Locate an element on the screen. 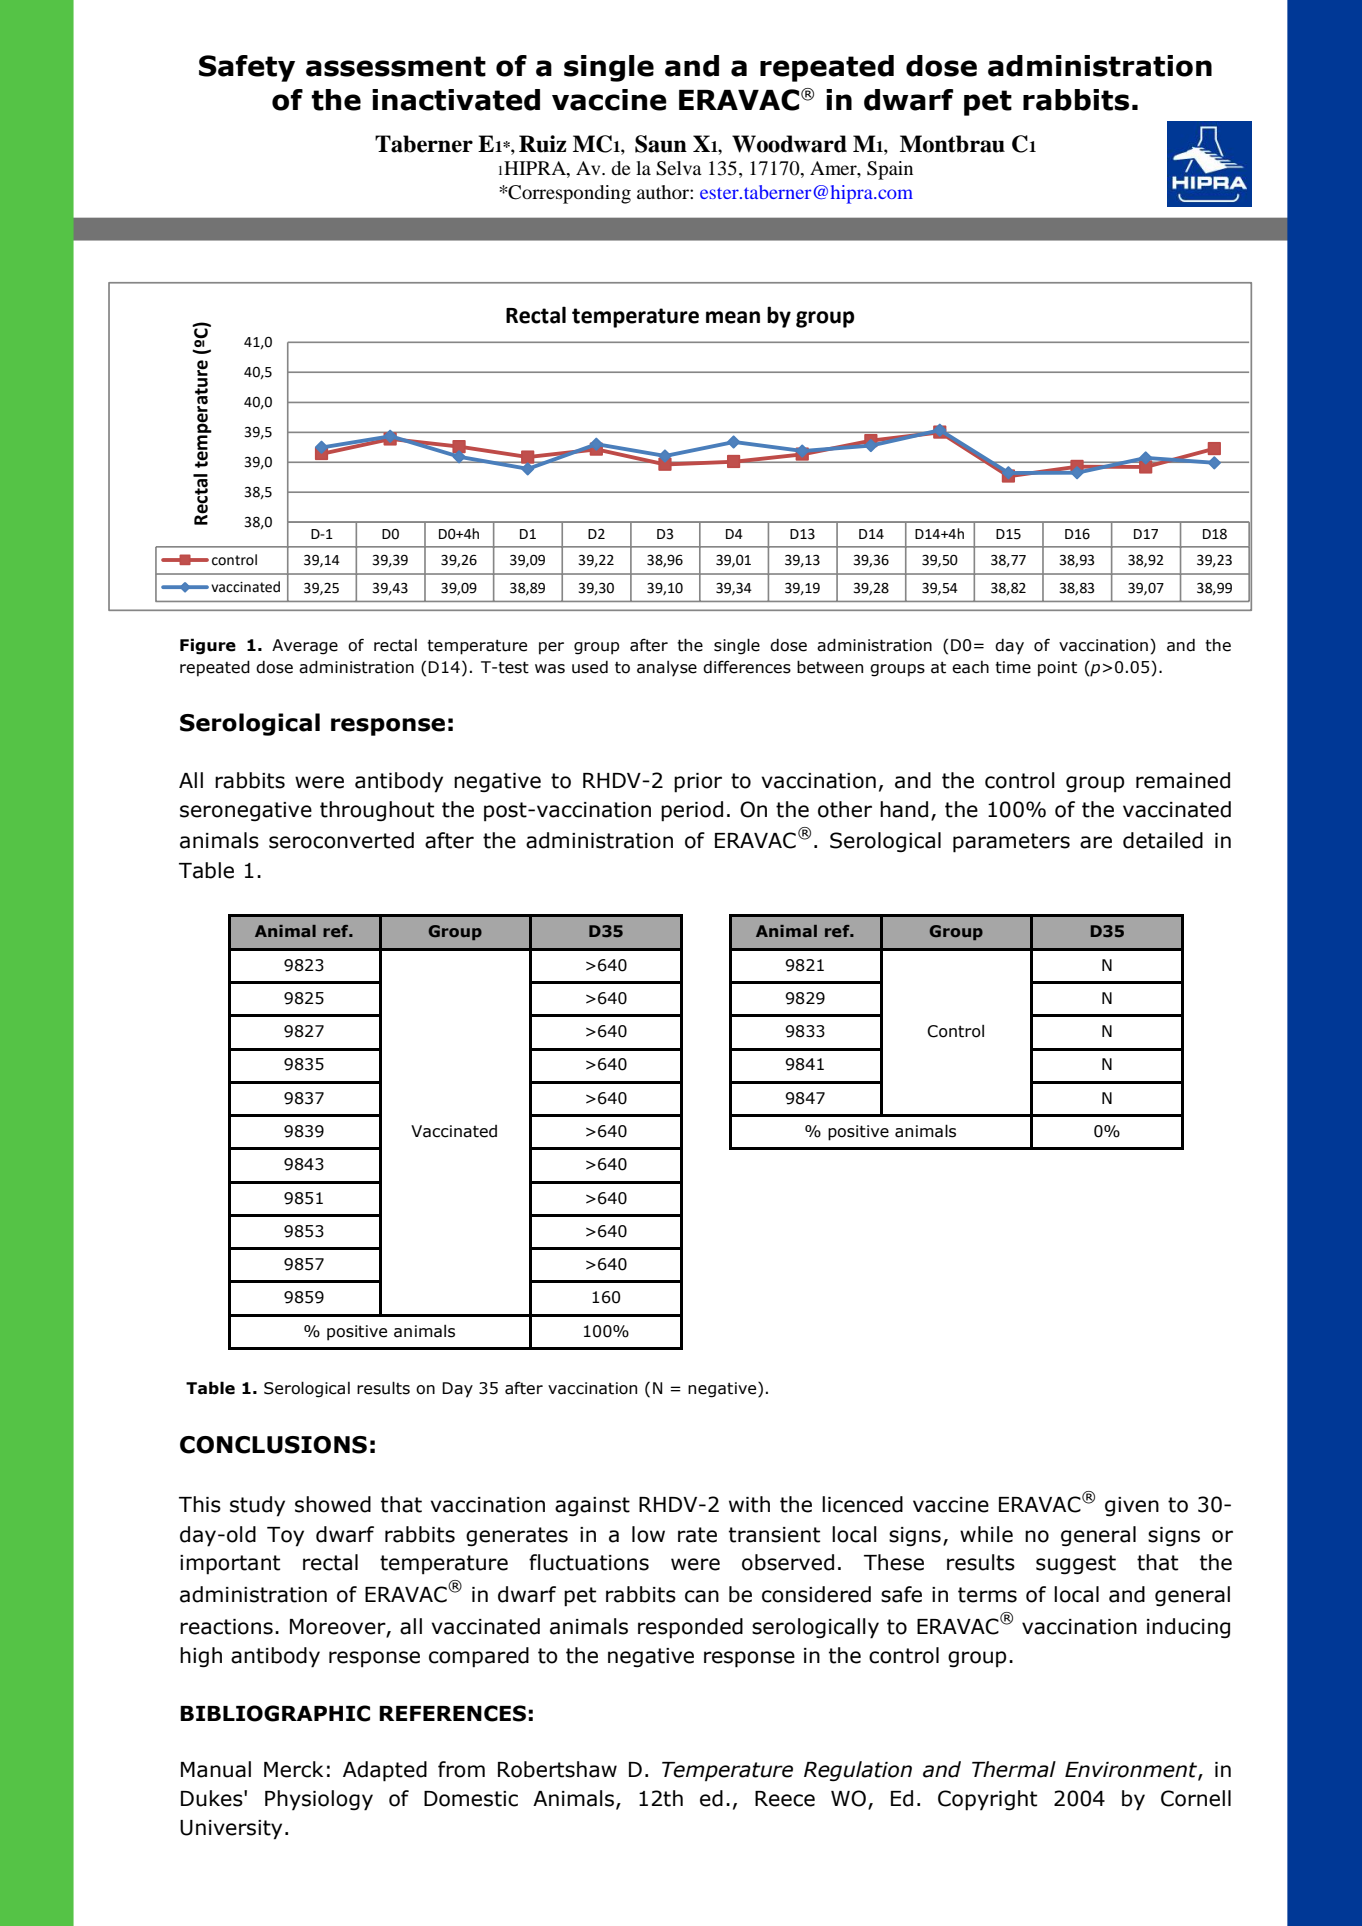  Selva is located at coordinates (679, 168).
